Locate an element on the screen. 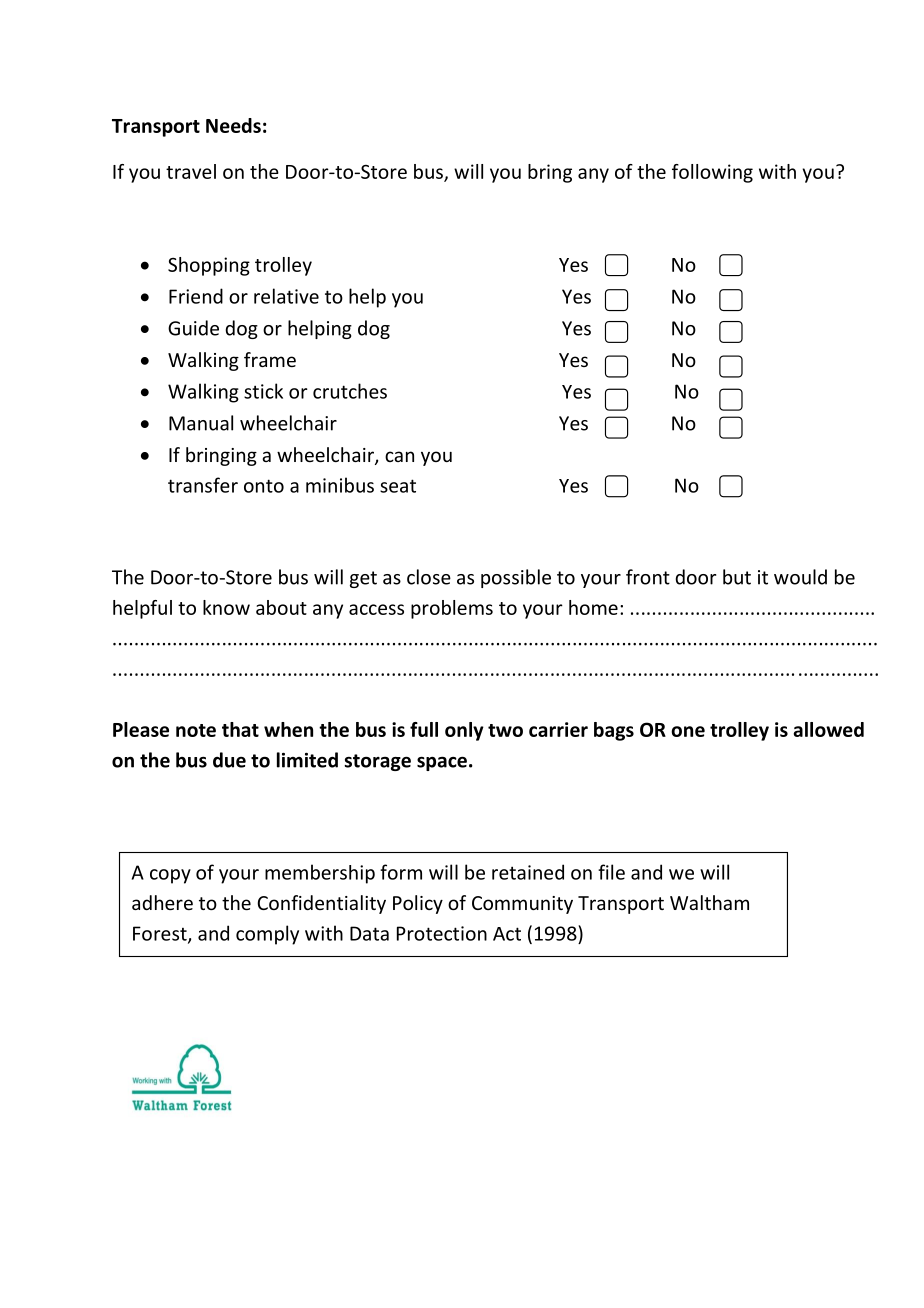 Image resolution: width=924 pixels, height=1308 pixels. know is located at coordinates (226, 607).
